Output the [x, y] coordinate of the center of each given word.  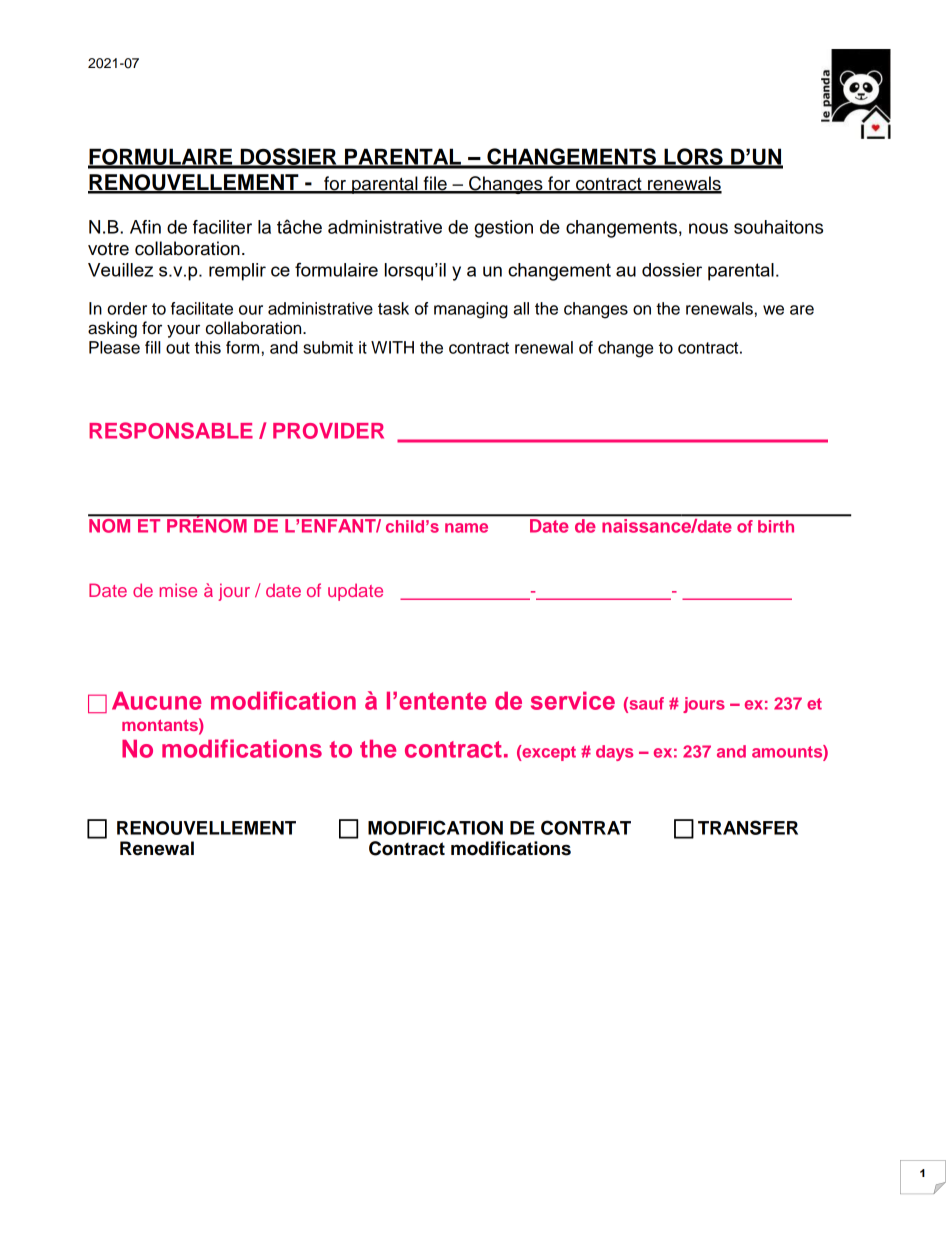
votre [108, 249]
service [573, 700]
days [614, 753]
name [466, 528]
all [521, 308]
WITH [392, 347]
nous [708, 228]
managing [471, 310]
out [178, 348]
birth [776, 526]
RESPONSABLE [171, 430]
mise [178, 590]
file [435, 184]
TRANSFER [748, 827]
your [183, 331]
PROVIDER [328, 431]
